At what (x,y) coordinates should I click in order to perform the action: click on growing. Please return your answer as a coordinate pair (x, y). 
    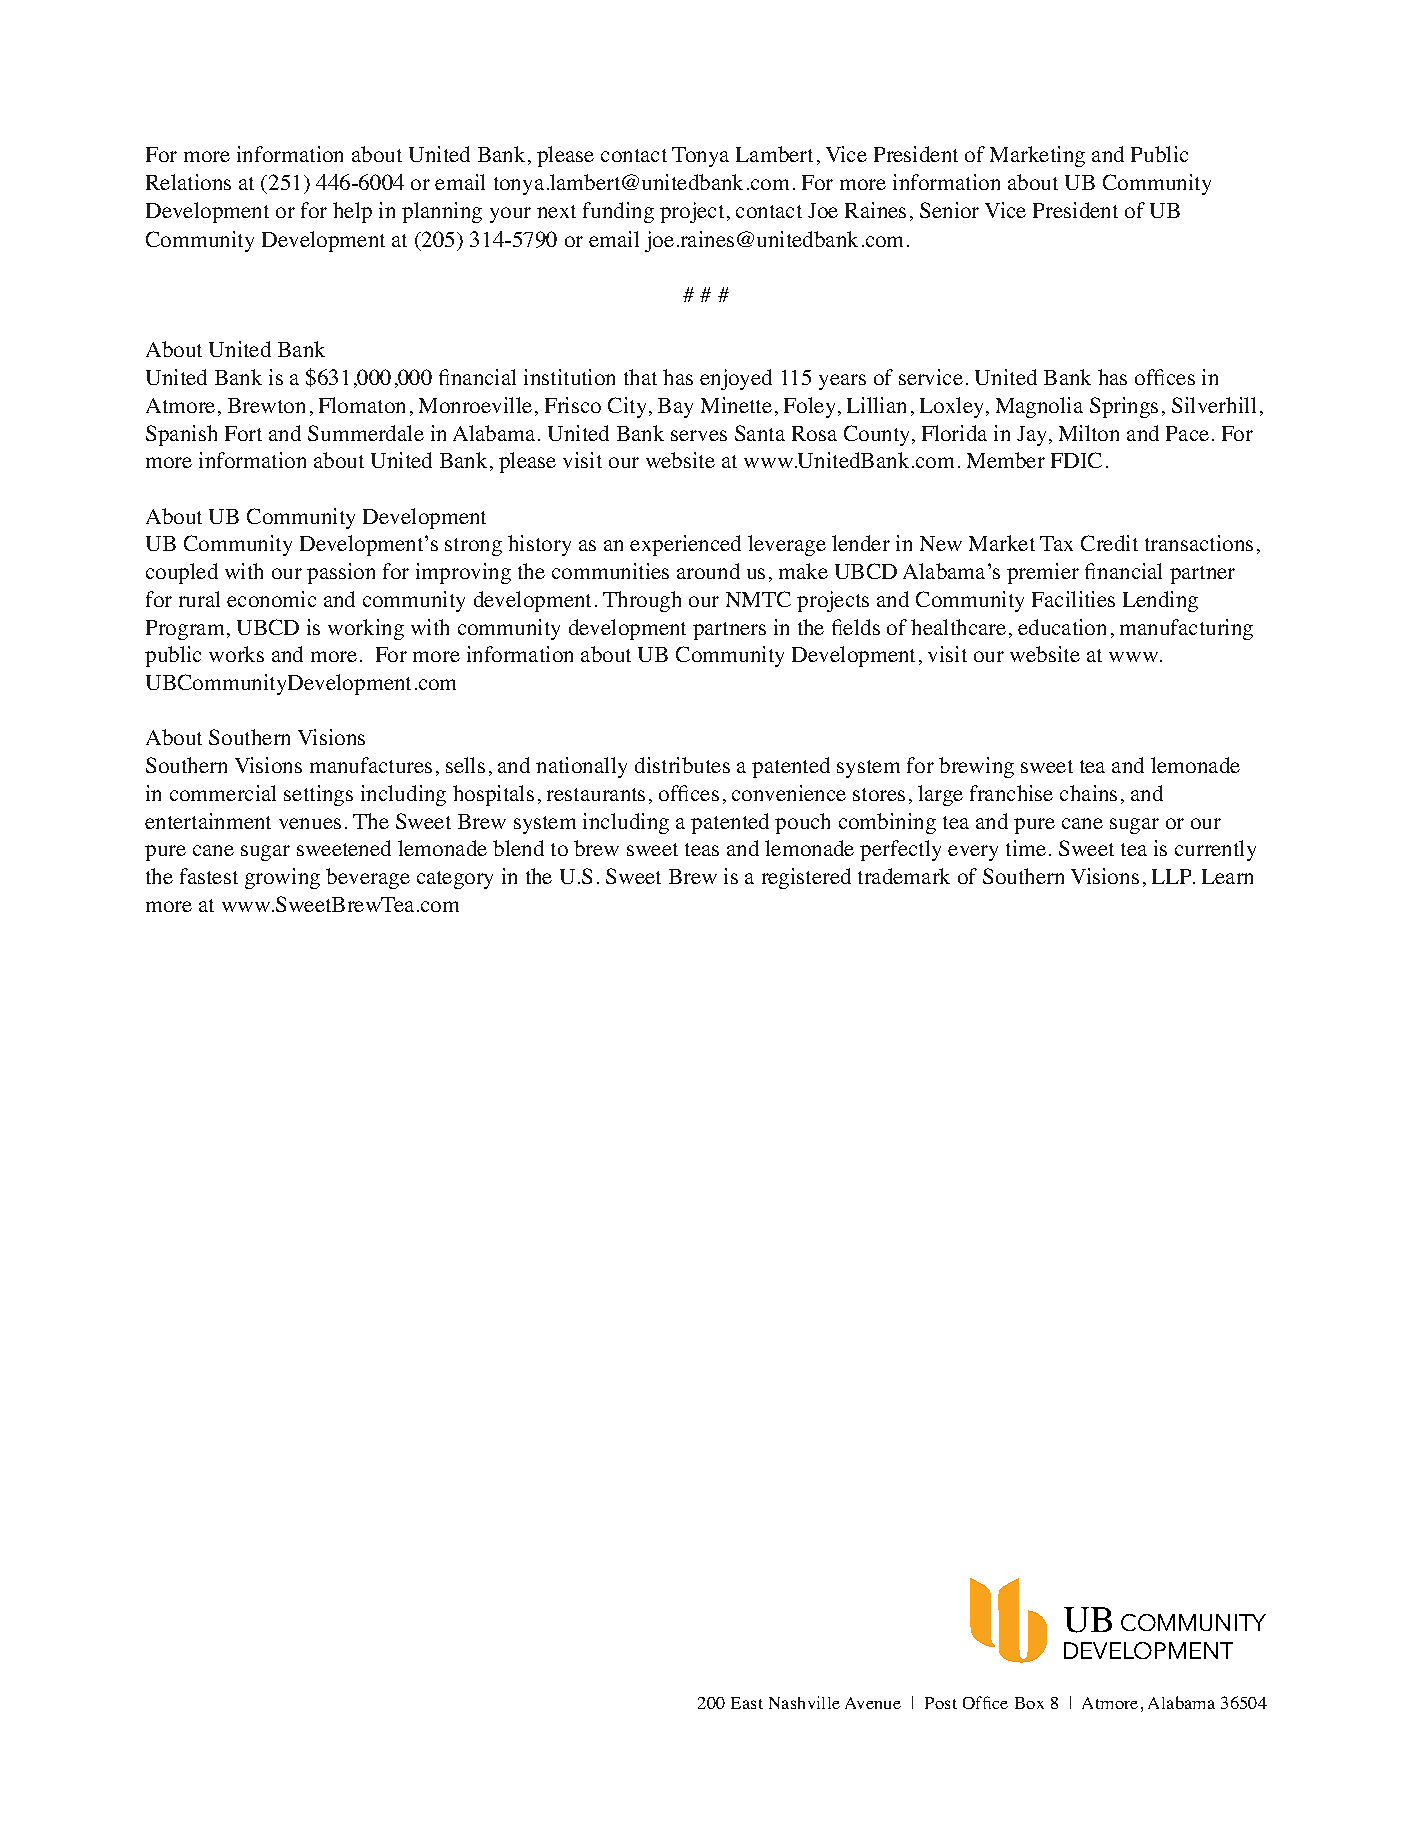
    Looking at the image, I should click on (282, 878).
